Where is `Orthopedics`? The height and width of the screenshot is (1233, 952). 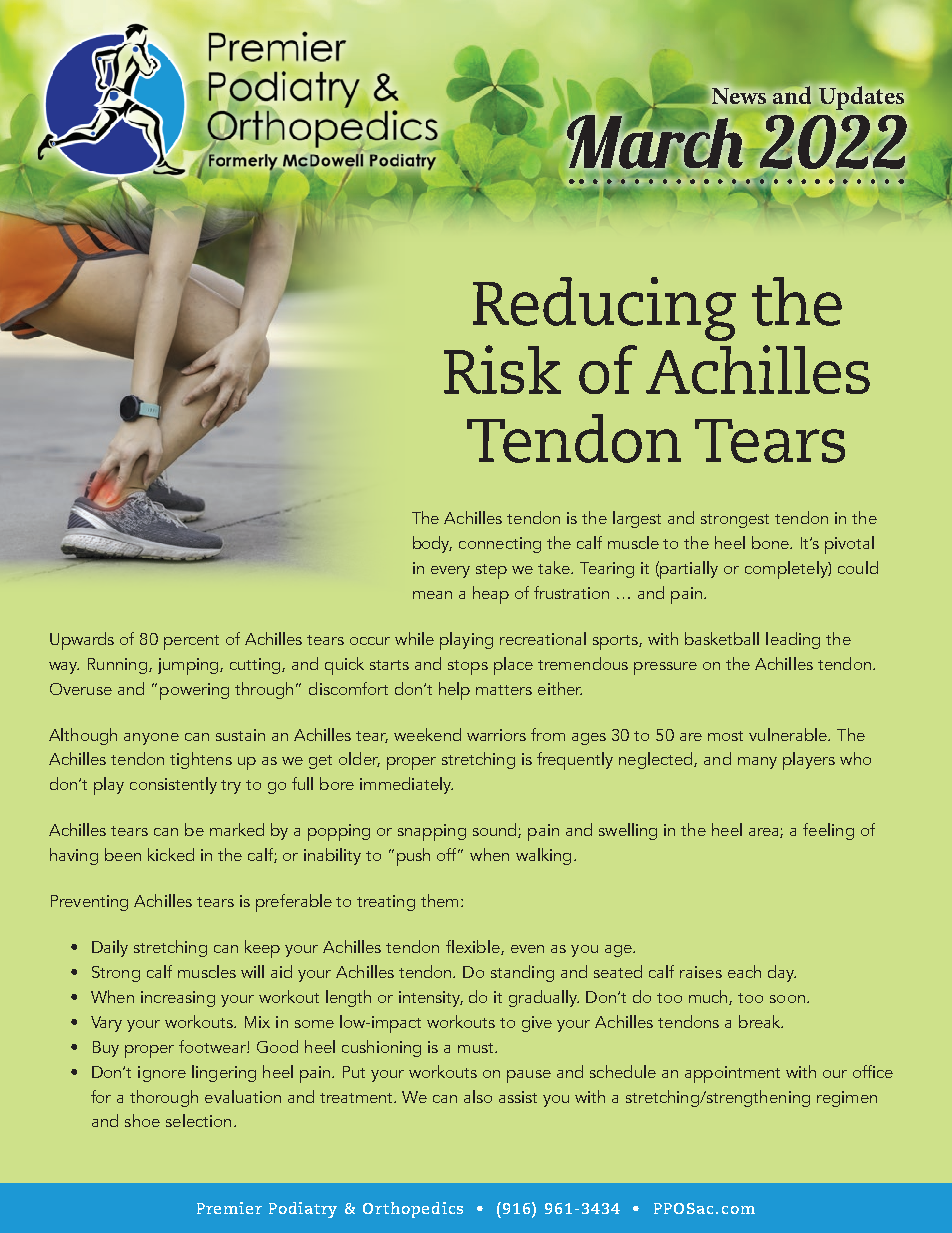 Orthopedics is located at coordinates (413, 1210).
